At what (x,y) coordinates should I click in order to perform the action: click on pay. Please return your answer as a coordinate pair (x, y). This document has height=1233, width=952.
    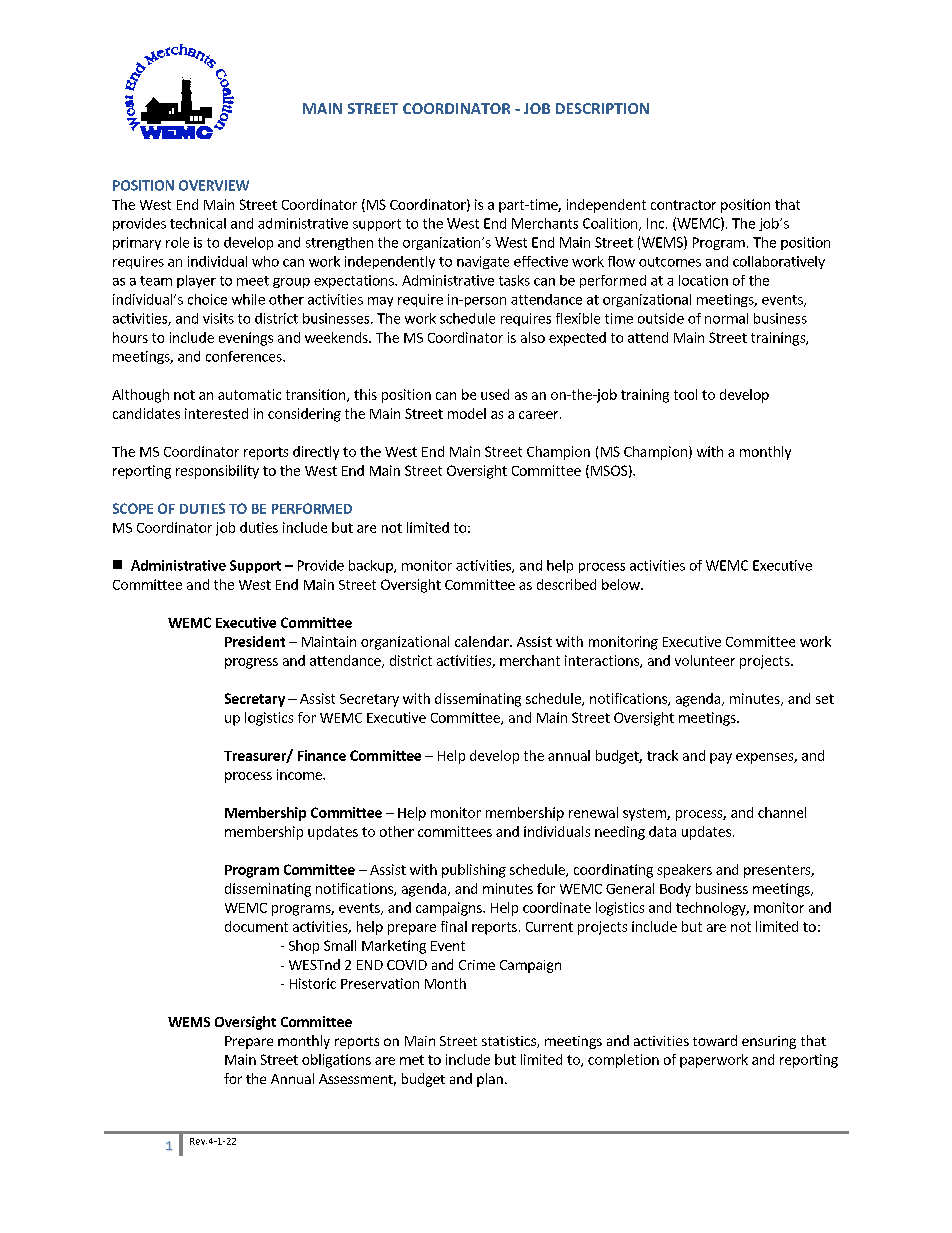
    Looking at the image, I should click on (721, 758).
